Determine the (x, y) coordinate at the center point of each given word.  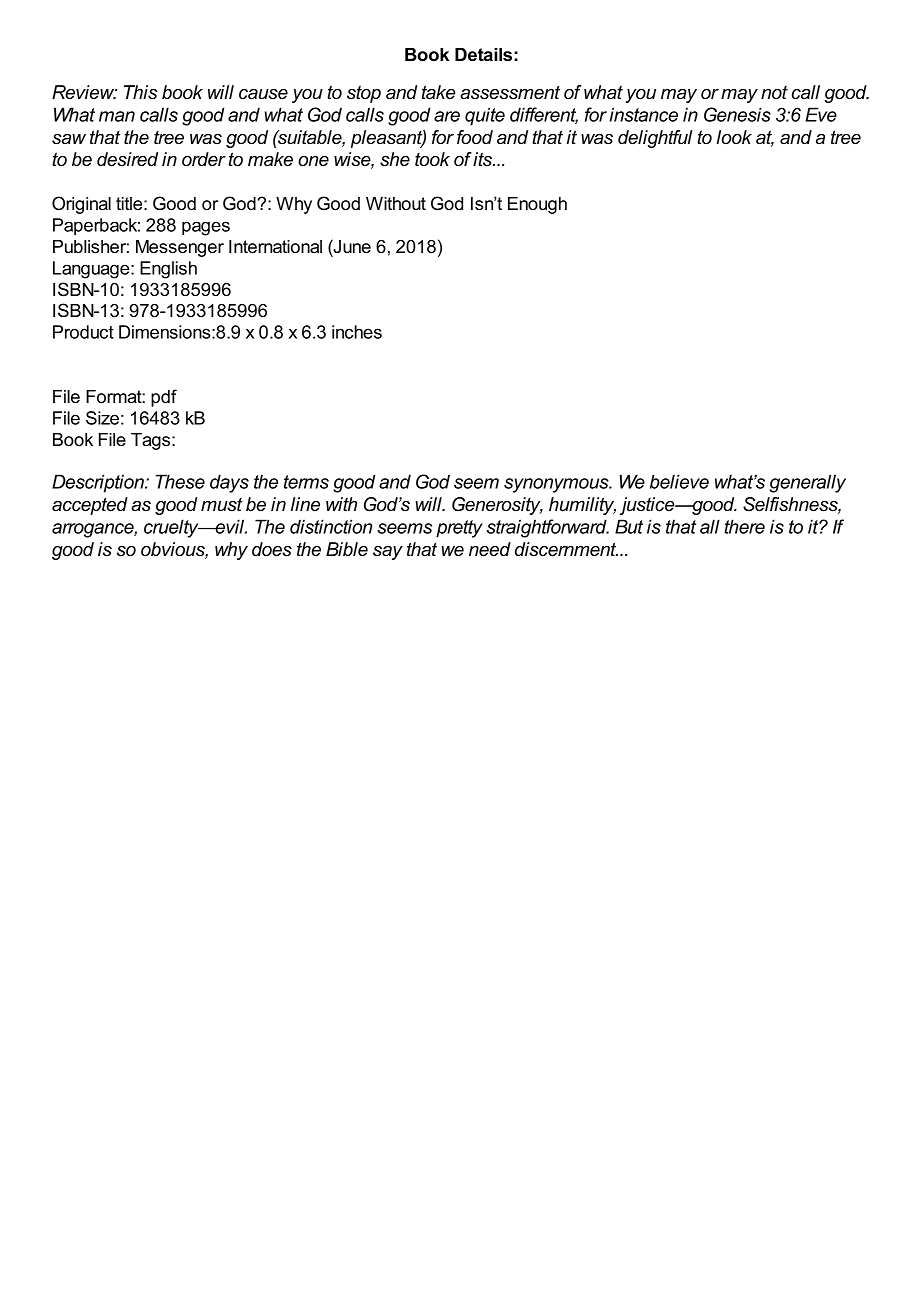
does (272, 549)
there (744, 526)
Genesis (737, 114)
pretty (459, 529)
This (140, 92)
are (447, 116)
